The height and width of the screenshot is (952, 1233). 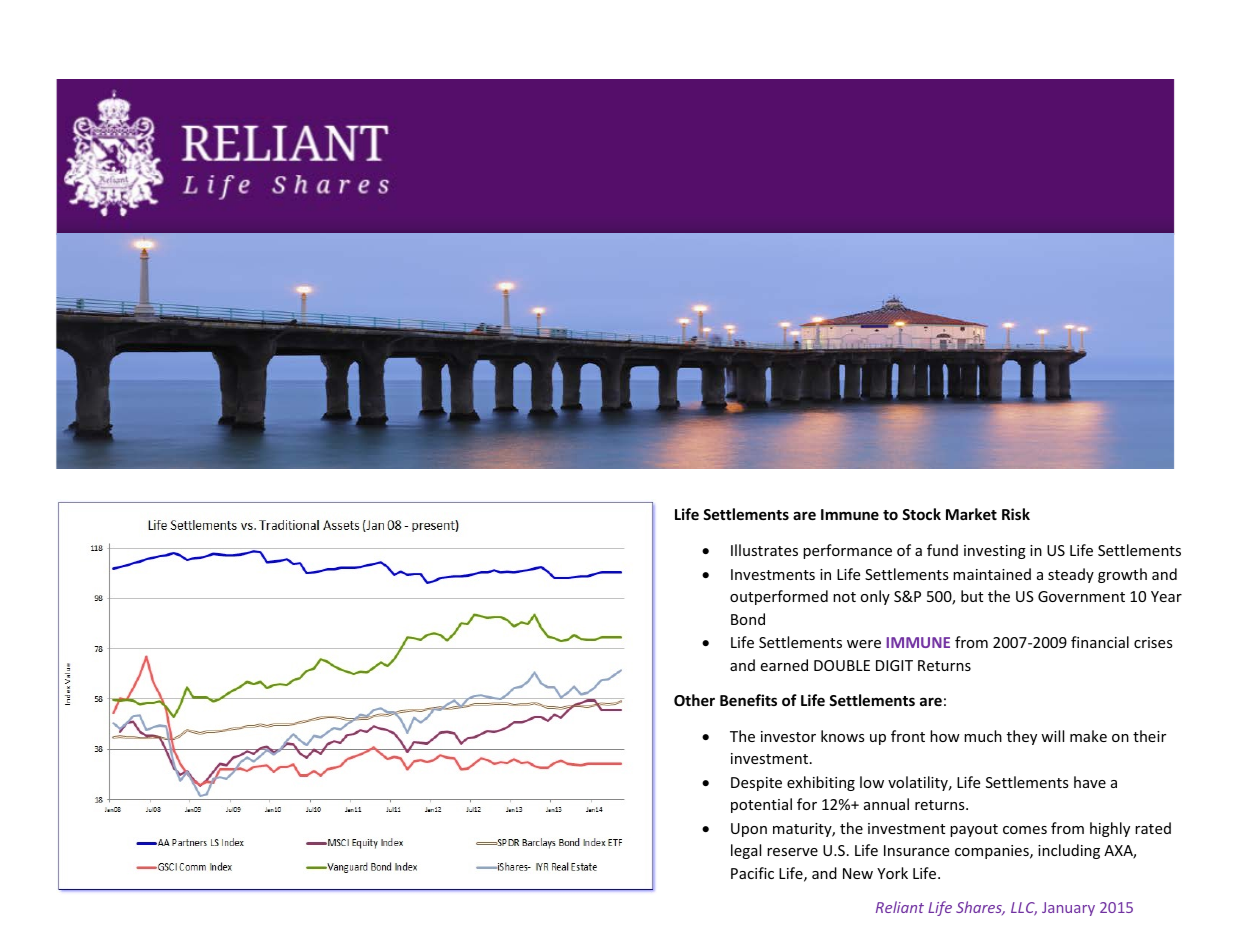 I want to click on Reliant, so click(x=900, y=907).
